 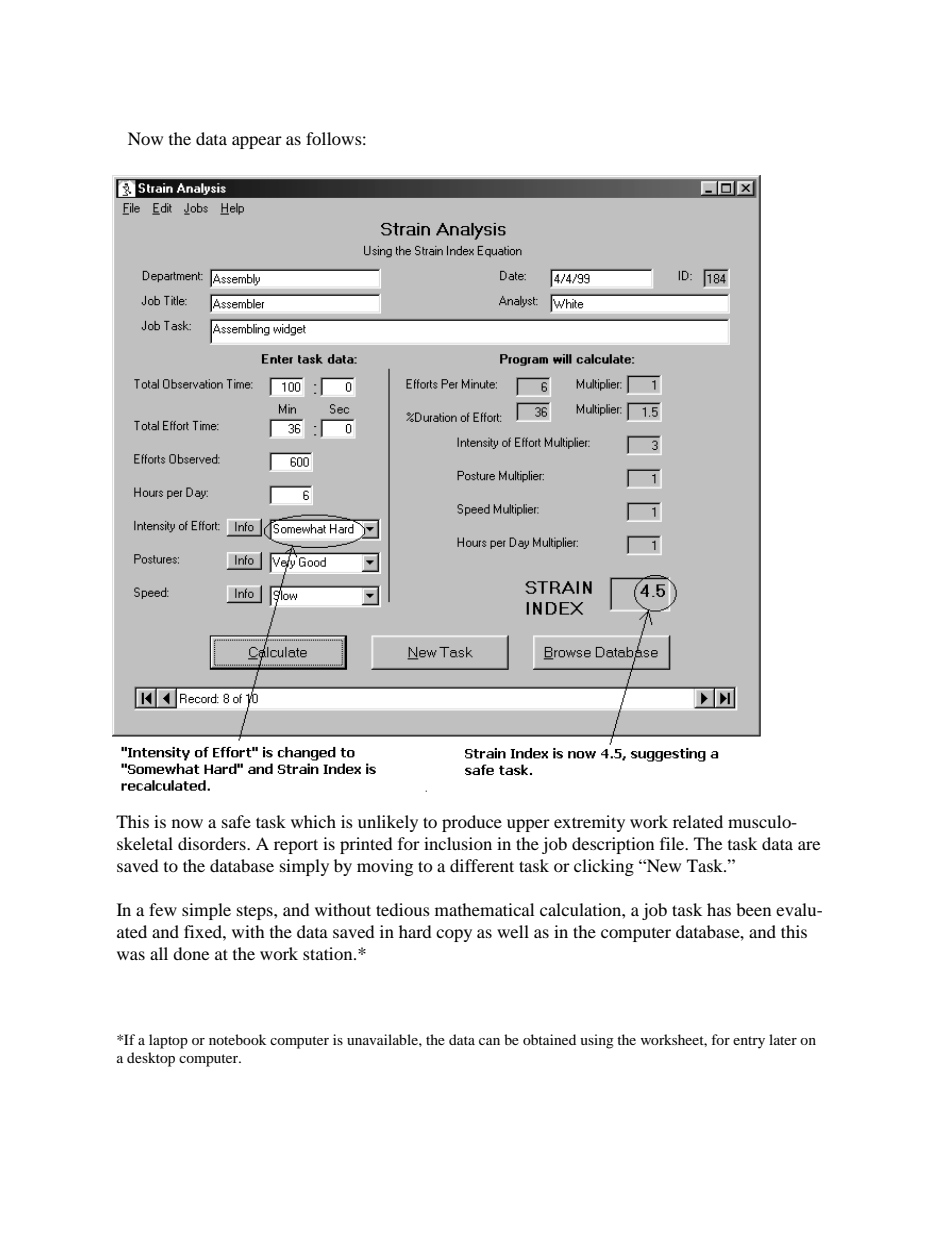 I want to click on upper, so click(x=528, y=825).
